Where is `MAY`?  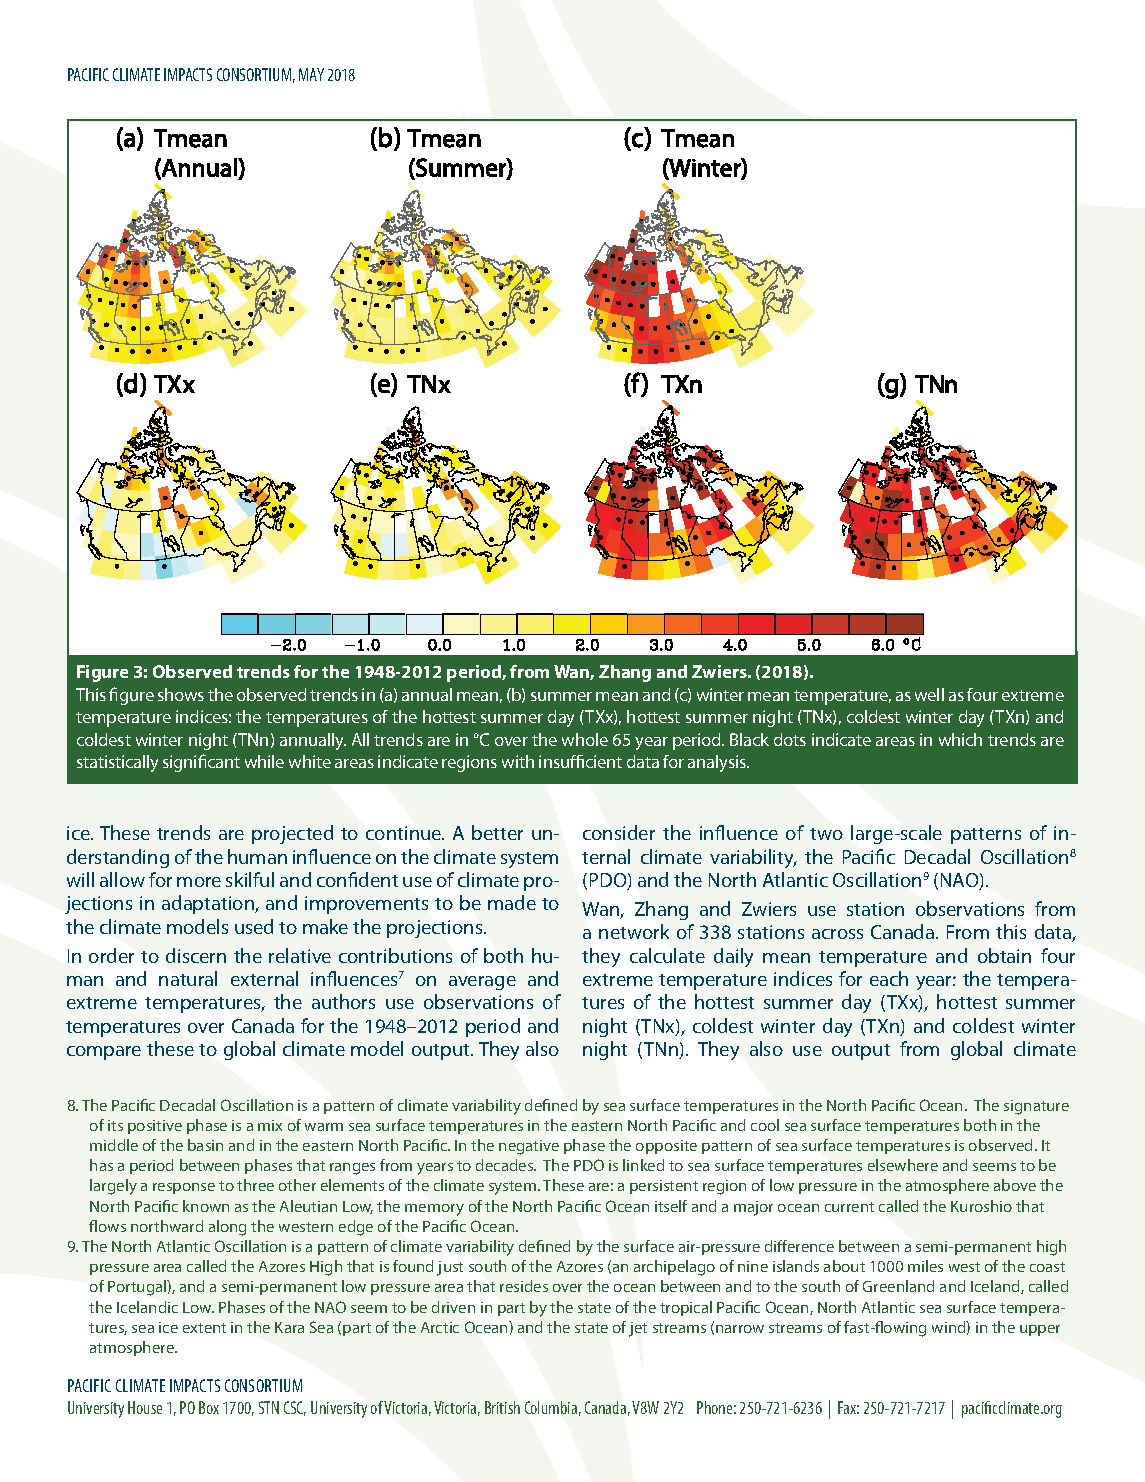
MAY is located at coordinates (311, 74).
